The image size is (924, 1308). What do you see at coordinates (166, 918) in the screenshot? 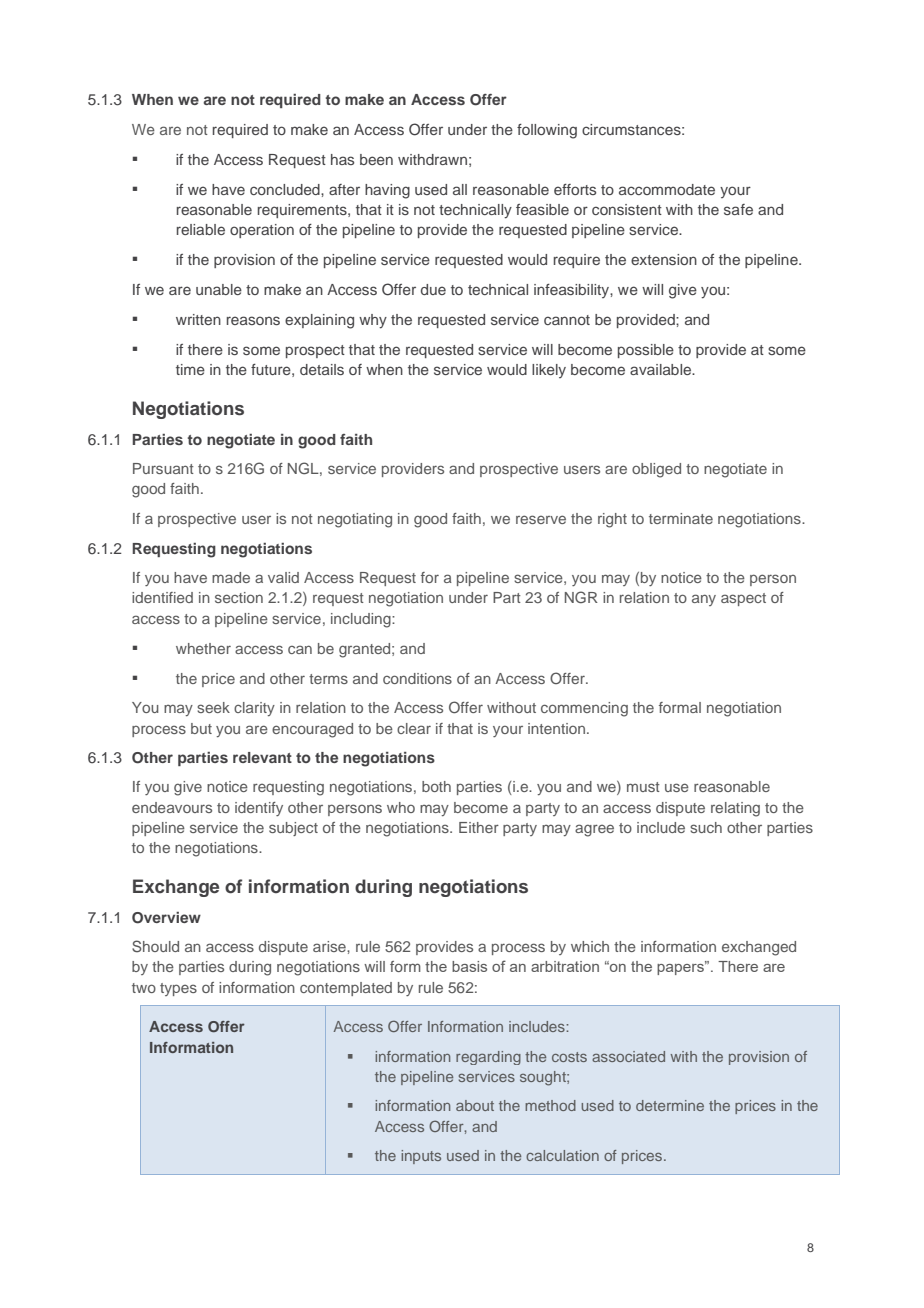
I see `Overview` at bounding box center [166, 918].
